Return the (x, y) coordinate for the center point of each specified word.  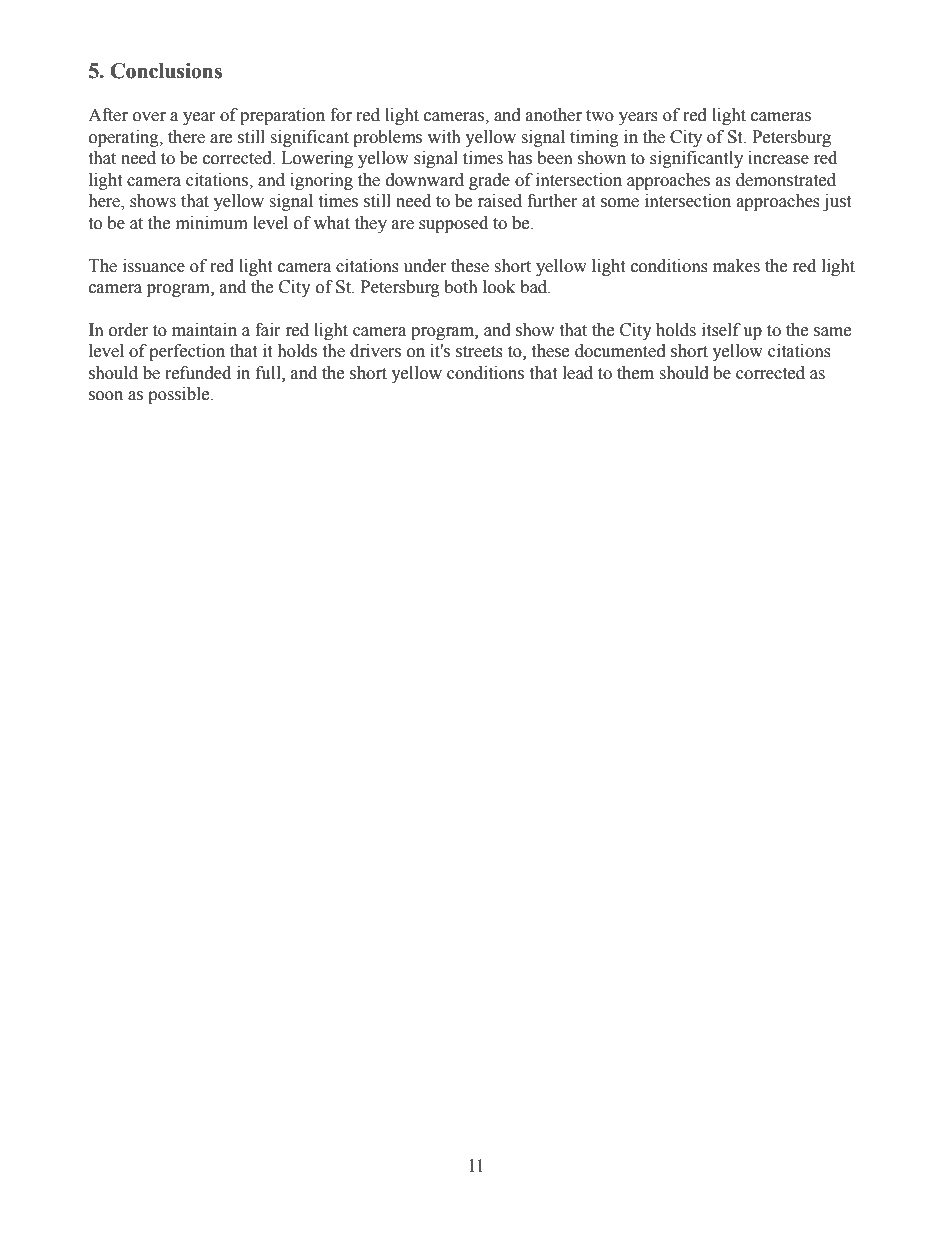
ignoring (321, 181)
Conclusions (166, 71)
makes (736, 266)
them (635, 373)
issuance (154, 266)
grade (489, 181)
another (554, 115)
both (461, 287)
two (600, 116)
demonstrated (786, 180)
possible (180, 395)
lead (578, 373)
